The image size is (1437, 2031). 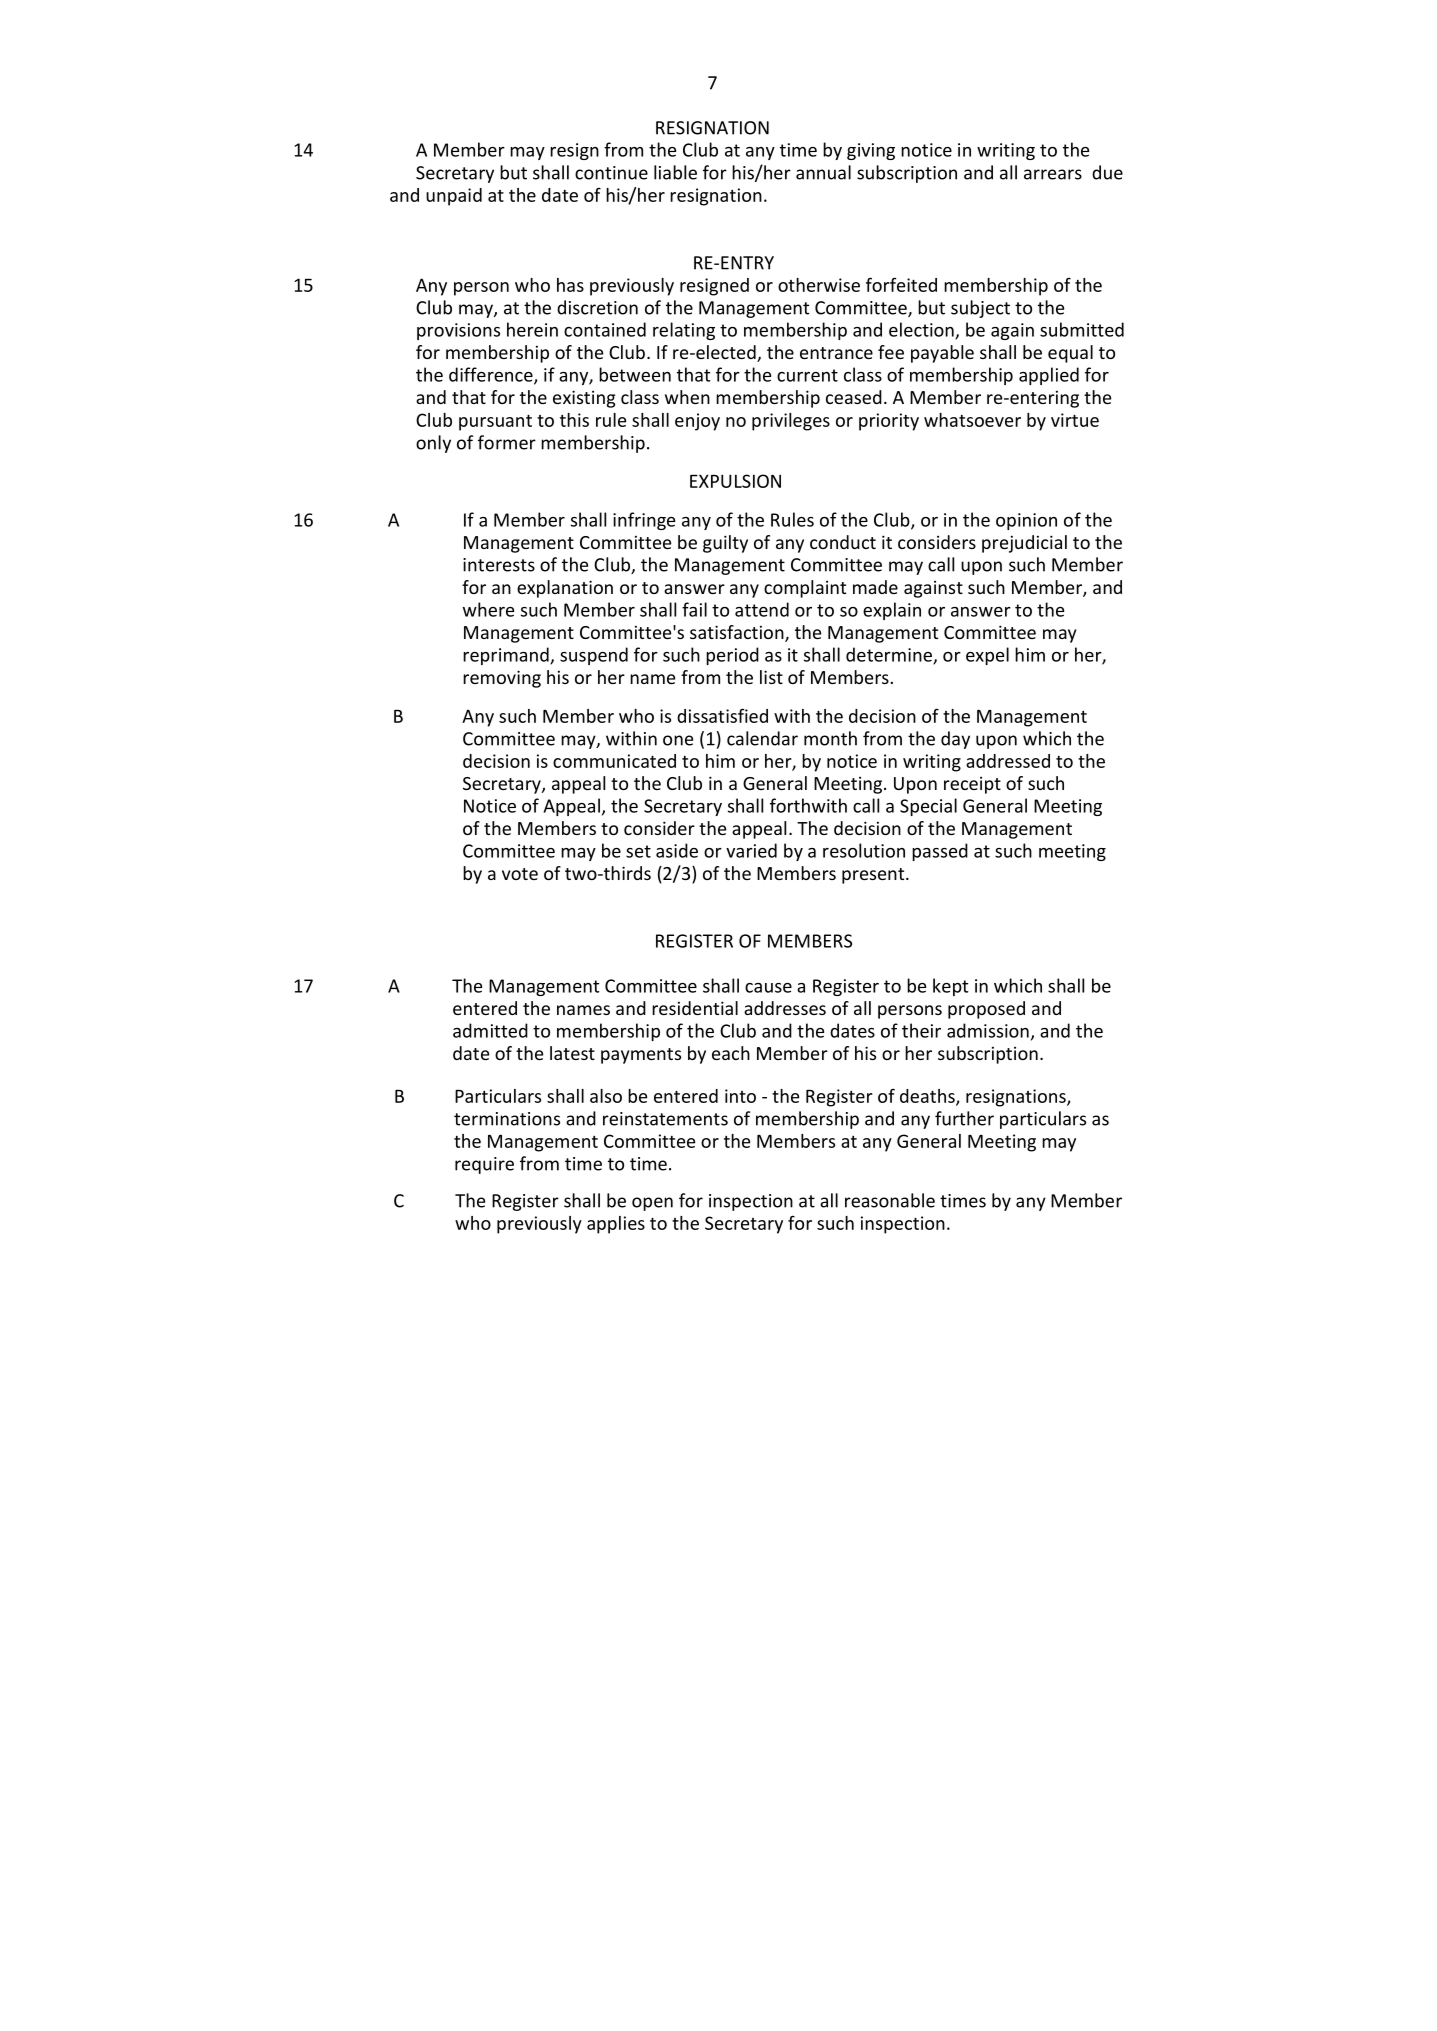 I want to click on removing, so click(x=502, y=679).
